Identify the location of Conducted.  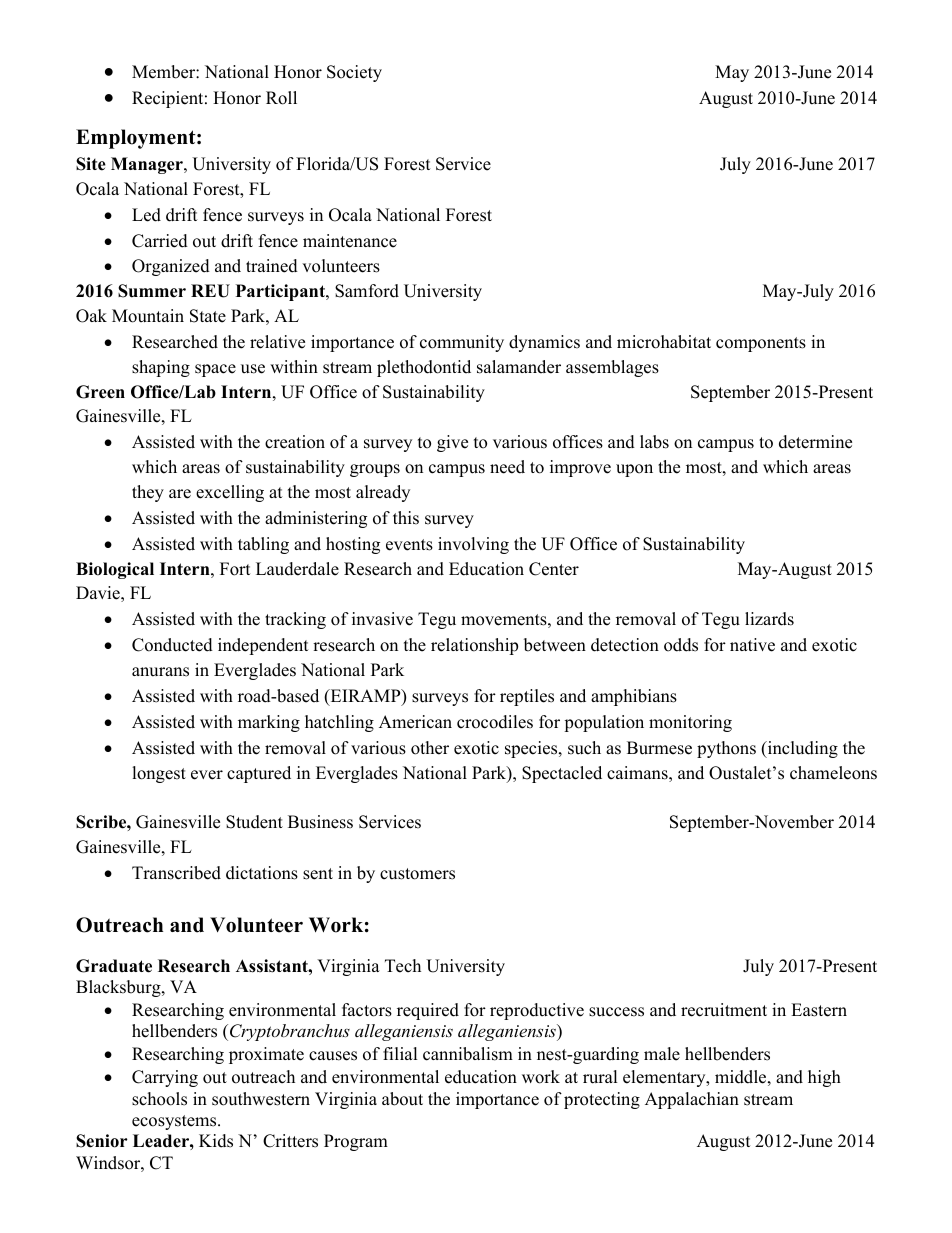
(172, 645).
